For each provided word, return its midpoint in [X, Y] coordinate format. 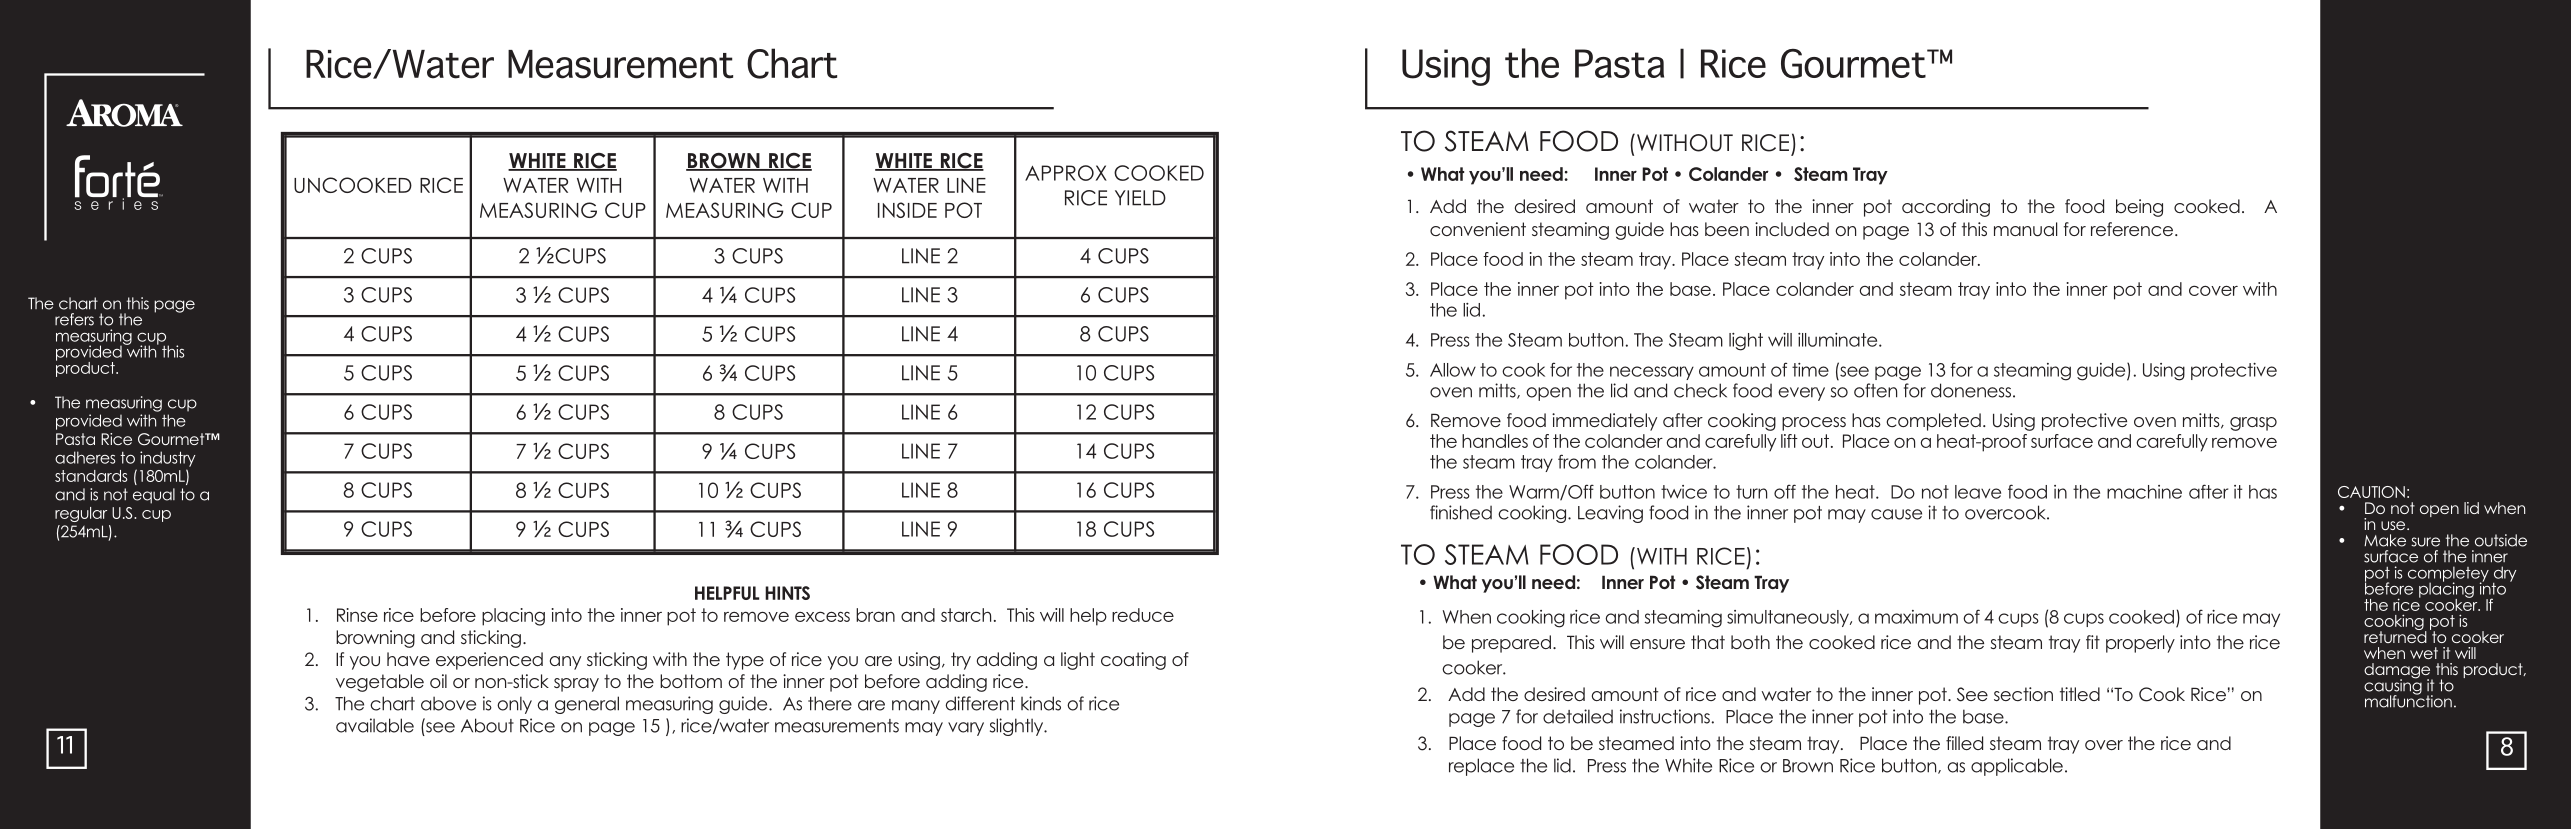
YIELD [1140, 198]
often [1875, 390]
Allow [1453, 370]
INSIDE [907, 210]
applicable [2017, 767]
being [2139, 208]
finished [1461, 512]
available [375, 725]
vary [966, 729]
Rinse [357, 615]
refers [74, 319]
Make [2385, 540]
